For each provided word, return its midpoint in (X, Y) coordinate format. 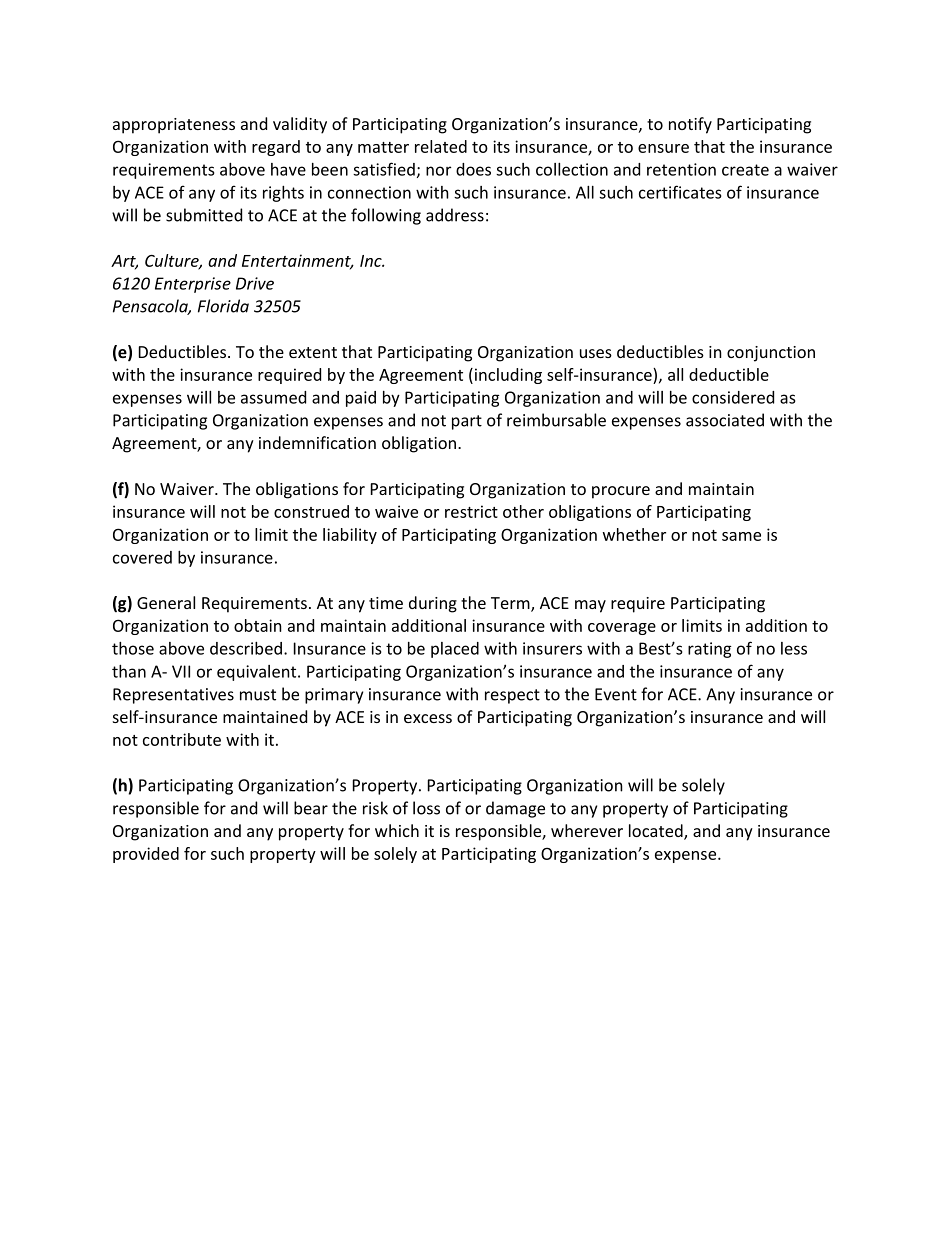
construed (311, 511)
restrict (471, 511)
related (441, 146)
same (741, 536)
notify (690, 125)
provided (146, 855)
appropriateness (174, 126)
